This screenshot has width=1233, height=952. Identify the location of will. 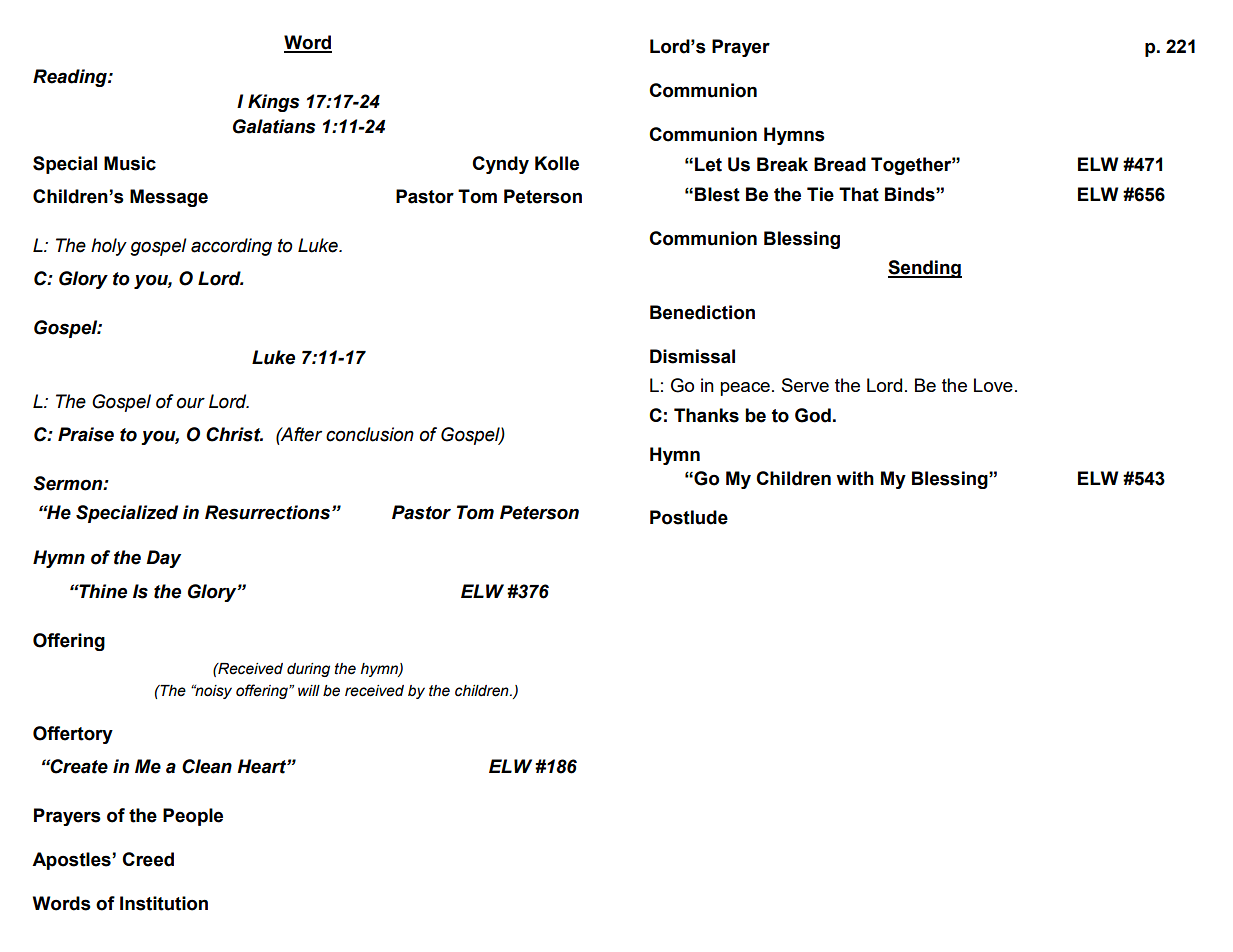
(309, 690).
